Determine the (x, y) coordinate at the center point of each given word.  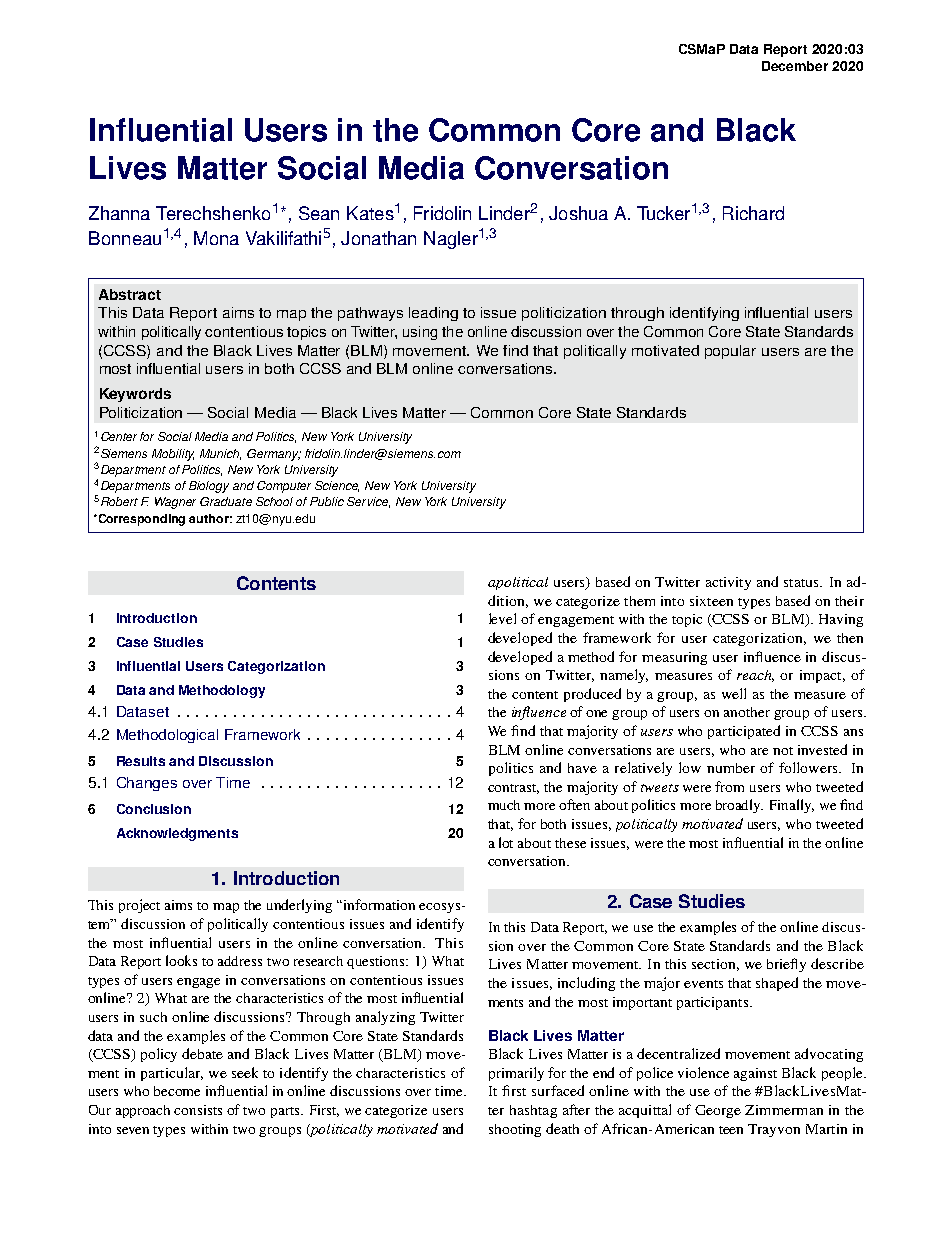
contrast (513, 789)
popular (730, 352)
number (731, 768)
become (177, 1091)
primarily (516, 1074)
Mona (216, 238)
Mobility (173, 455)
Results (141, 761)
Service (368, 502)
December (795, 66)
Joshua (578, 213)
